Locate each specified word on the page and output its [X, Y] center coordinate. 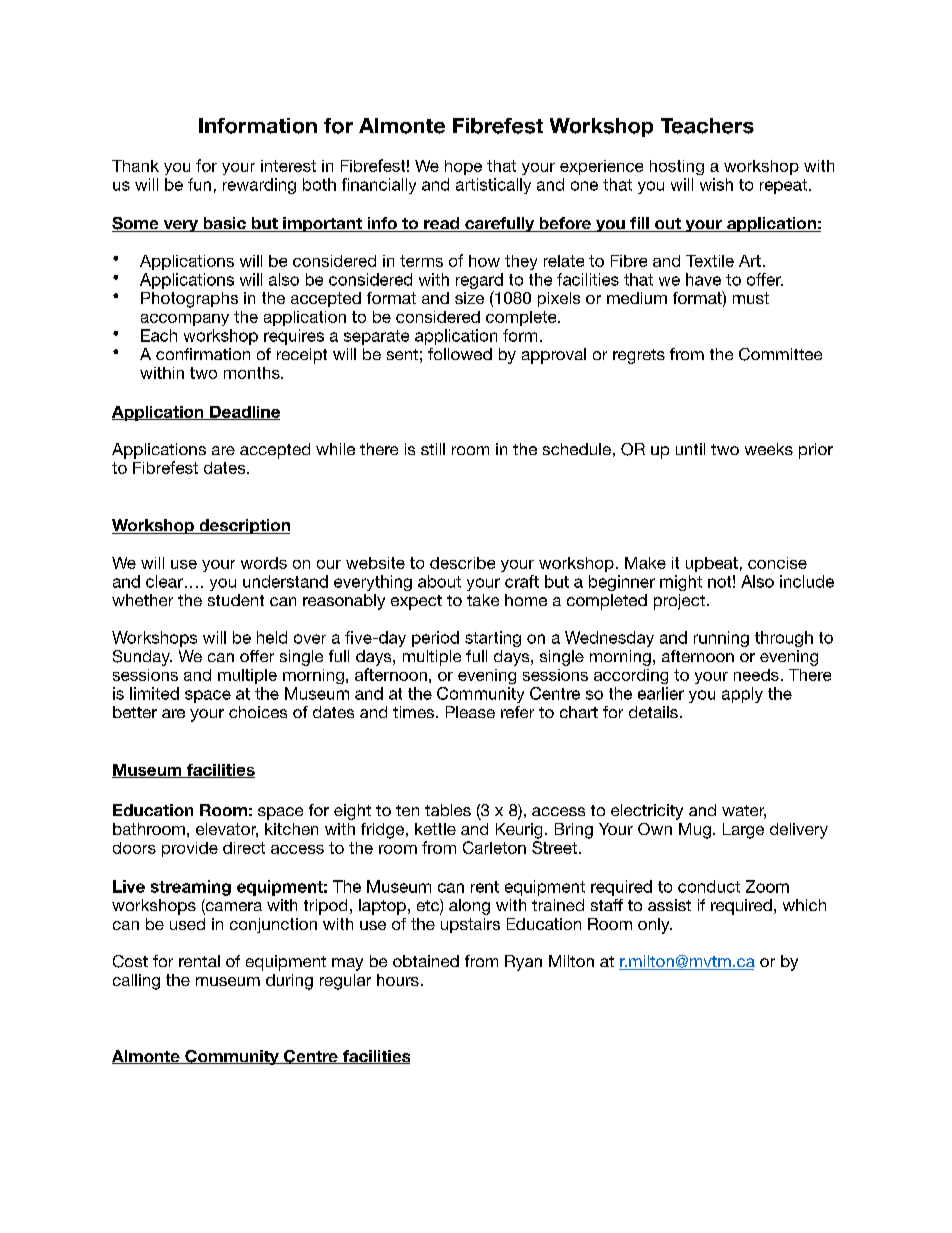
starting [493, 639]
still [433, 449]
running [721, 639]
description [243, 526]
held [272, 637]
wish [716, 184]
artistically [493, 186]
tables [448, 810]
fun [199, 184]
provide [190, 849]
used [187, 924]
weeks [769, 449]
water [744, 812]
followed [460, 354]
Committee [780, 354]
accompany [185, 320]
